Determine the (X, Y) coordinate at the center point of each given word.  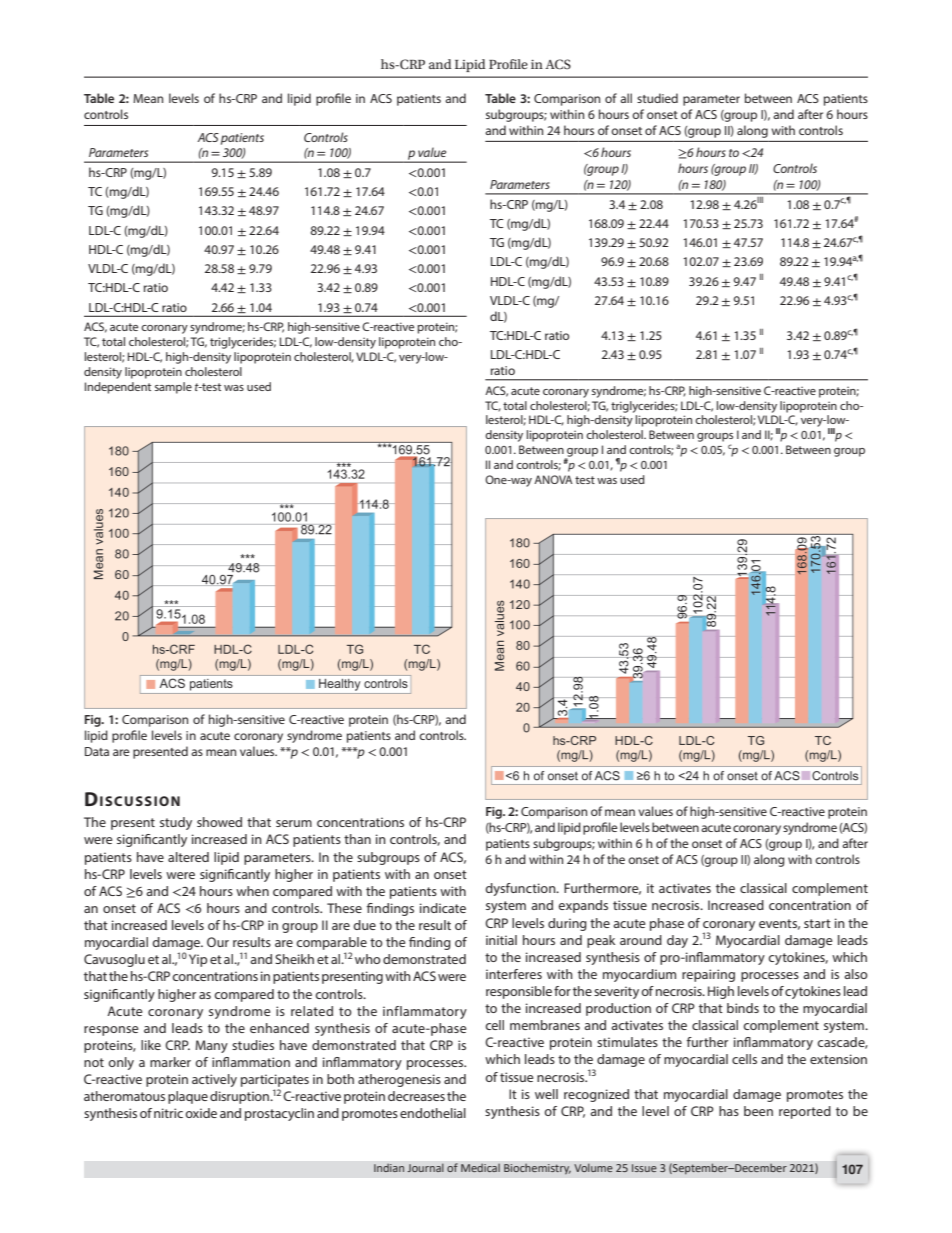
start (817, 923)
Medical (480, 1168)
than (357, 839)
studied (657, 98)
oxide (201, 1113)
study (176, 823)
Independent (118, 388)
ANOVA (553, 479)
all (626, 98)
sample (173, 388)
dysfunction (521, 889)
